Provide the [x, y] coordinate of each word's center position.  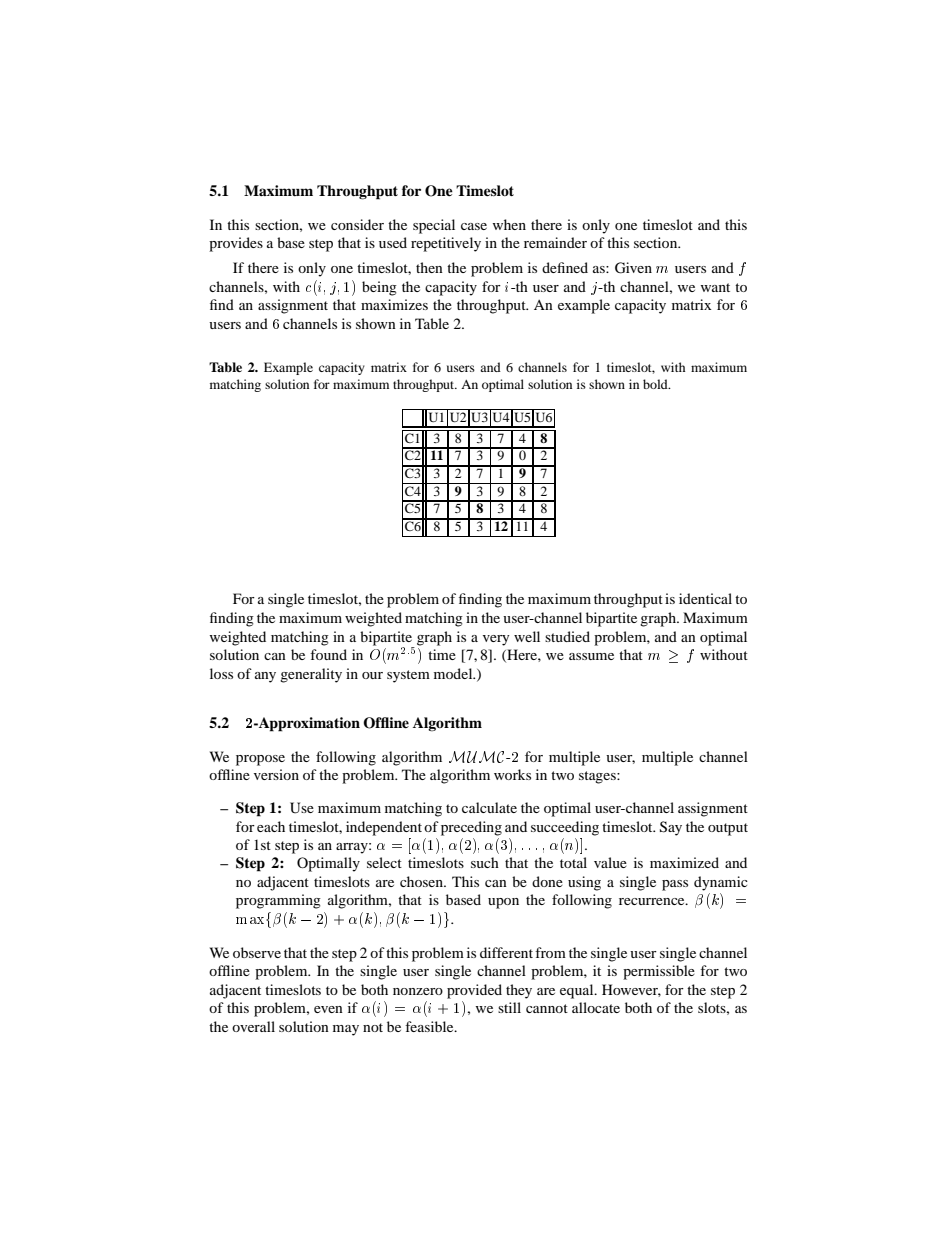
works [512, 774]
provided [474, 991]
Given [633, 268]
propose [260, 760]
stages [598, 777]
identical [705, 598]
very [496, 640]
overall [253, 1026]
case [474, 226]
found [328, 654]
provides [236, 244]
